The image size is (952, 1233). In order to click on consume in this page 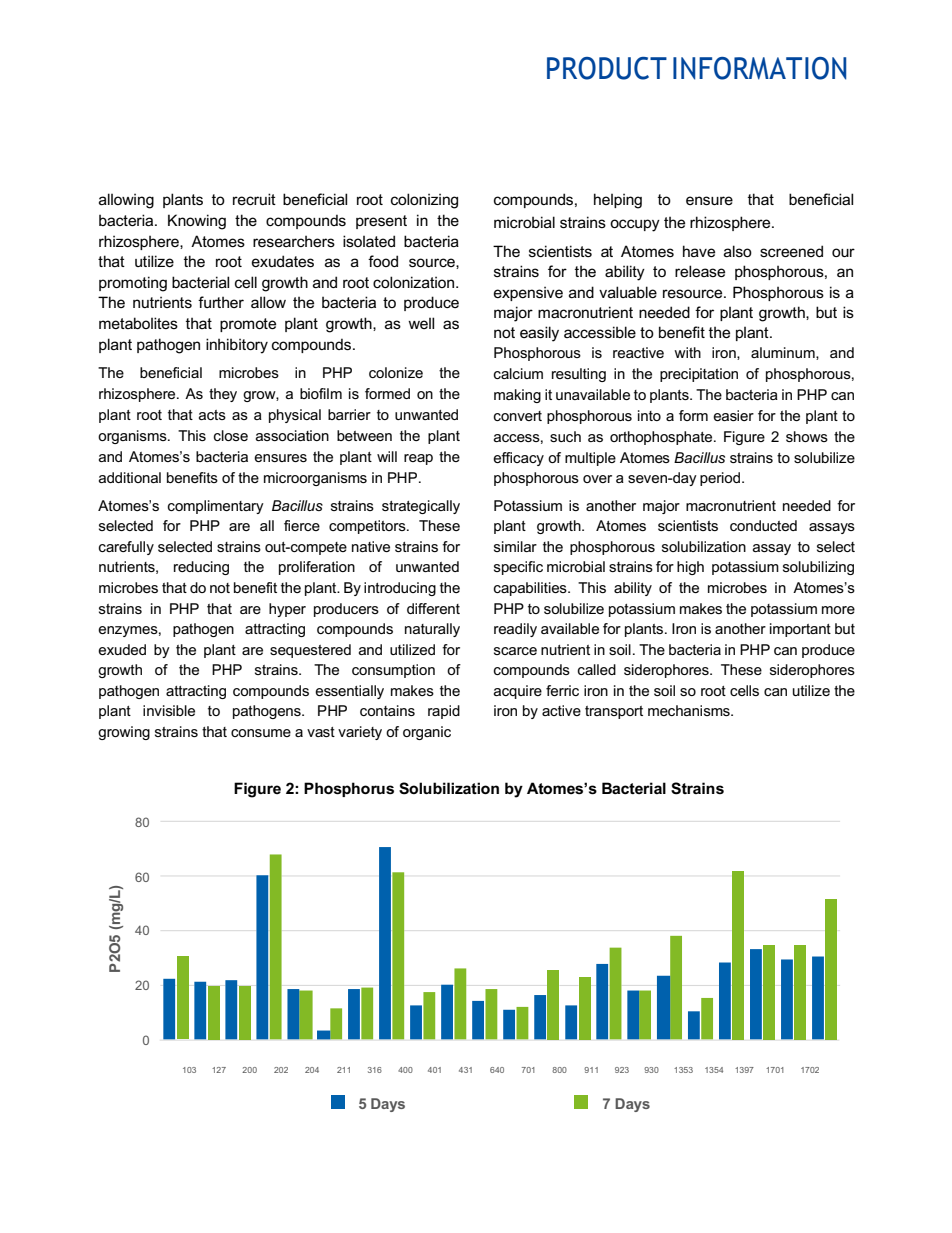, I will do `click(261, 733)`.
